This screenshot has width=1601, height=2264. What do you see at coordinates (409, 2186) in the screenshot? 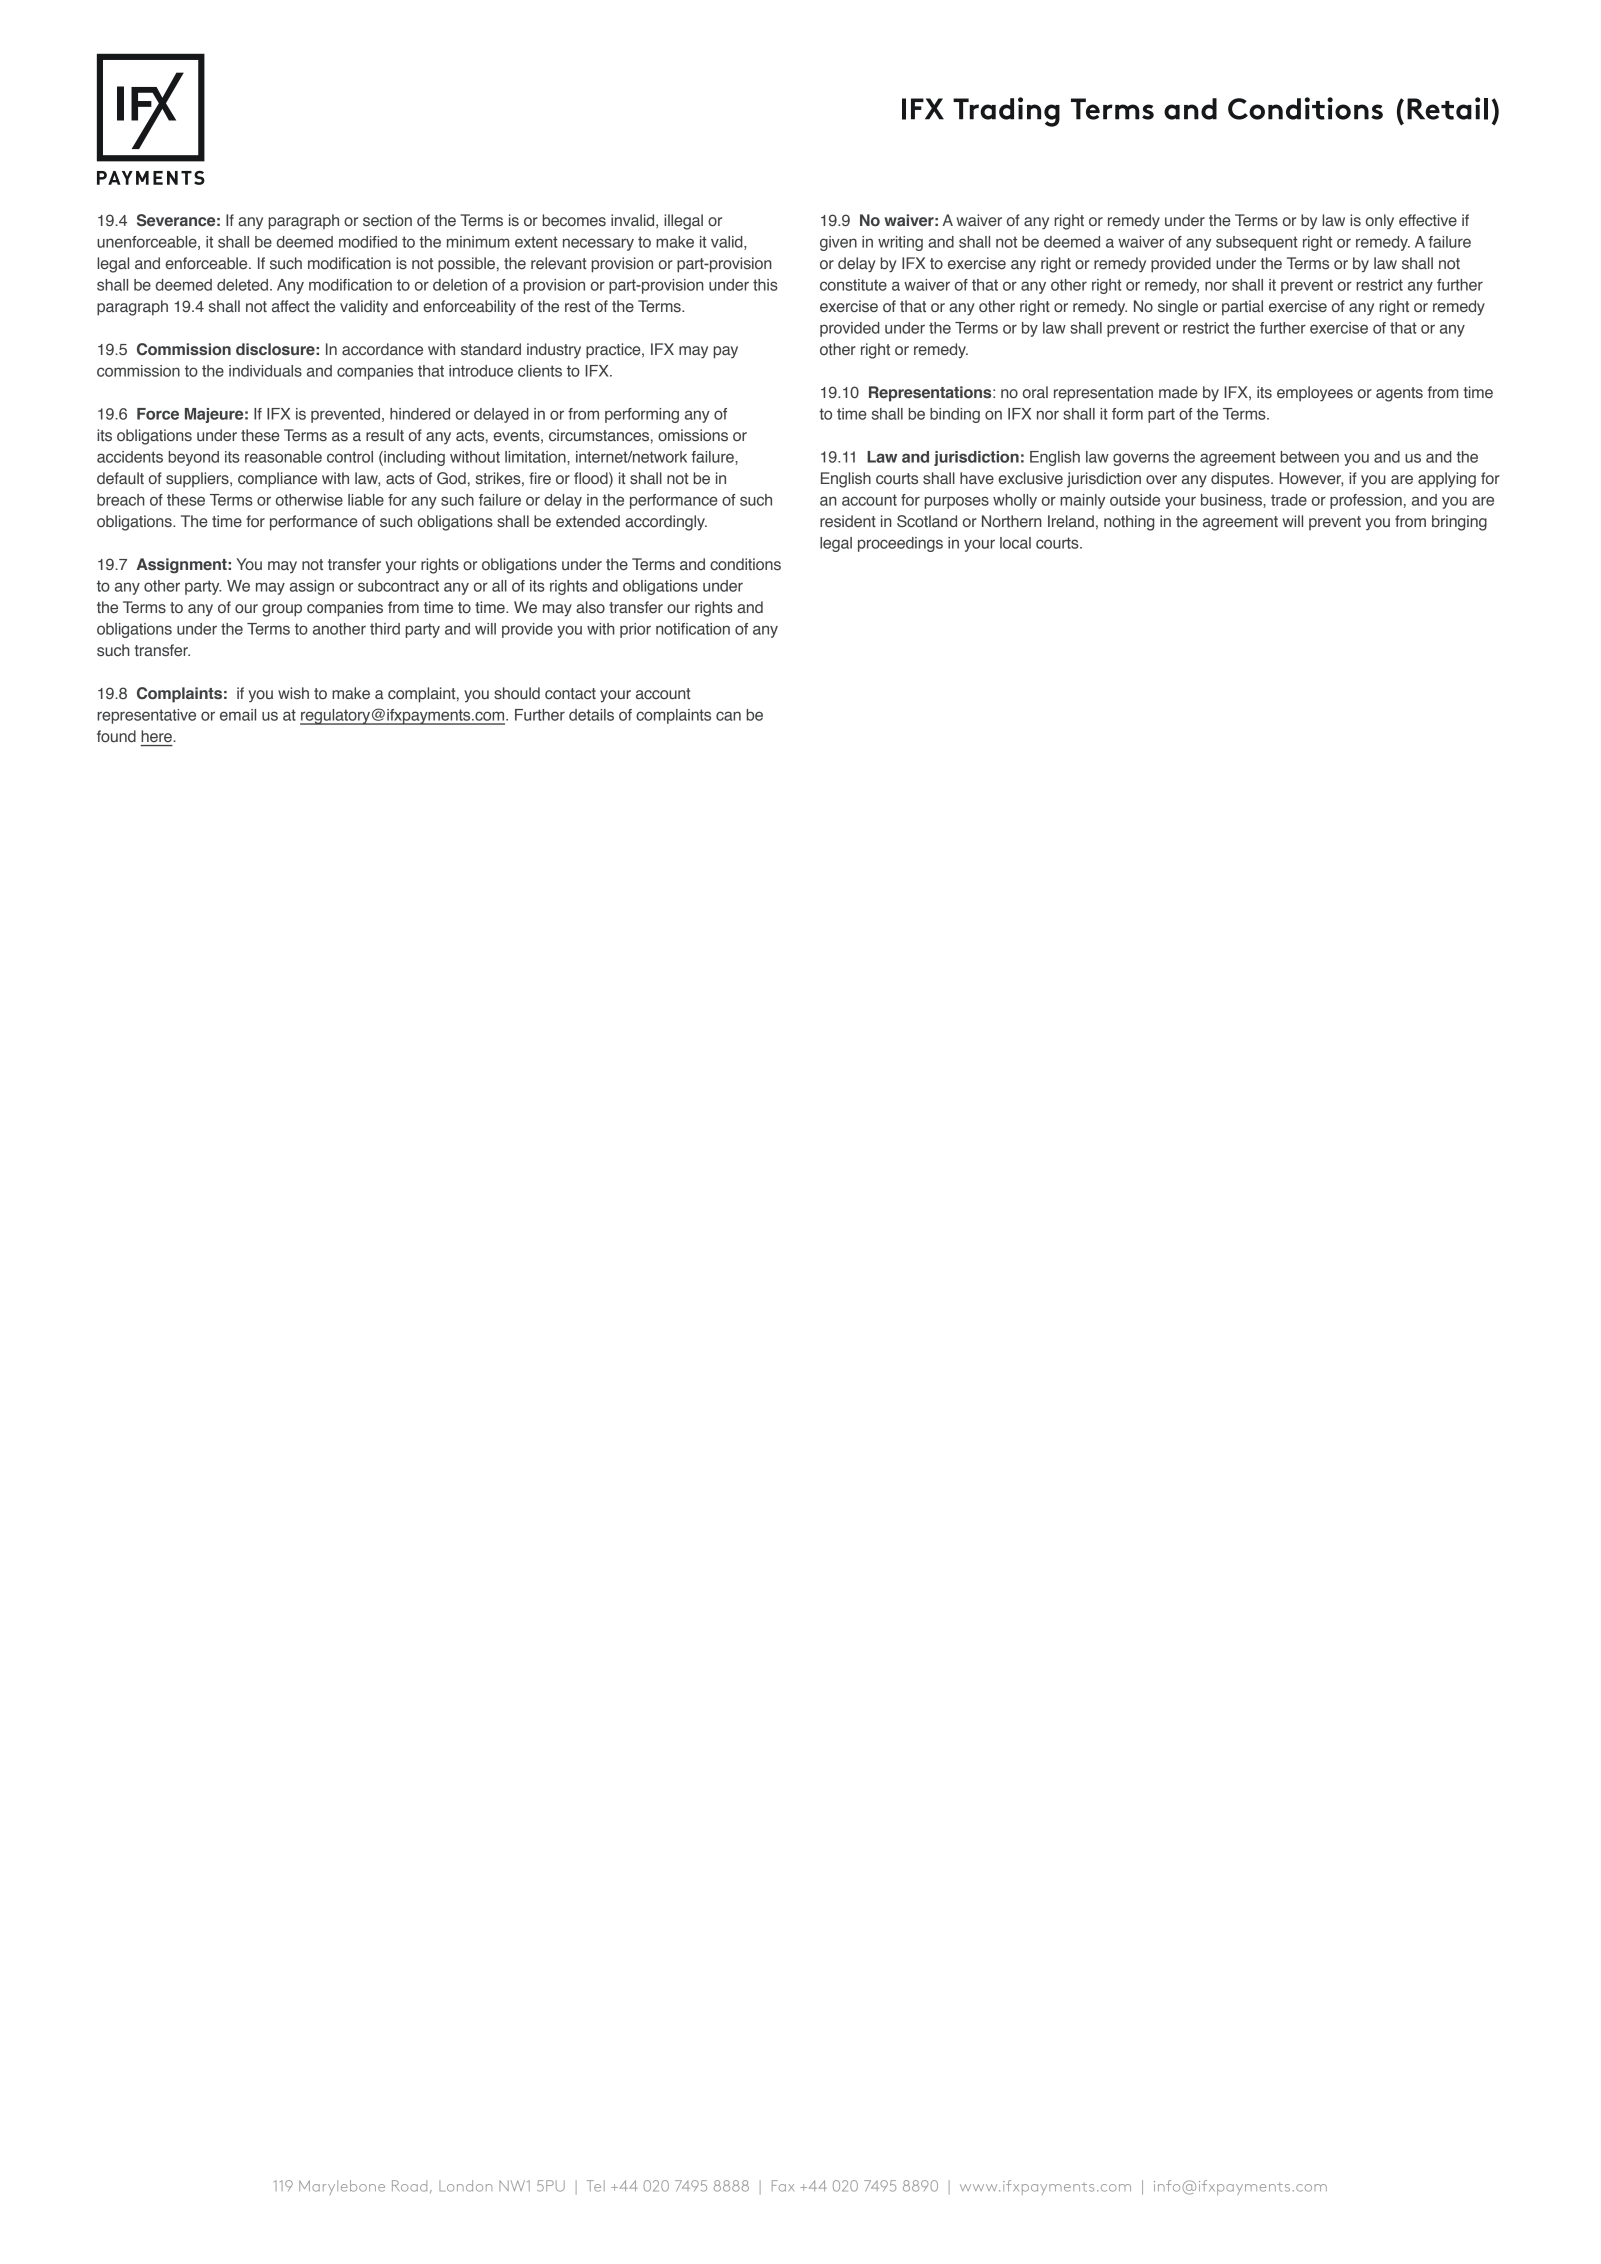
I see `Road` at bounding box center [409, 2186].
